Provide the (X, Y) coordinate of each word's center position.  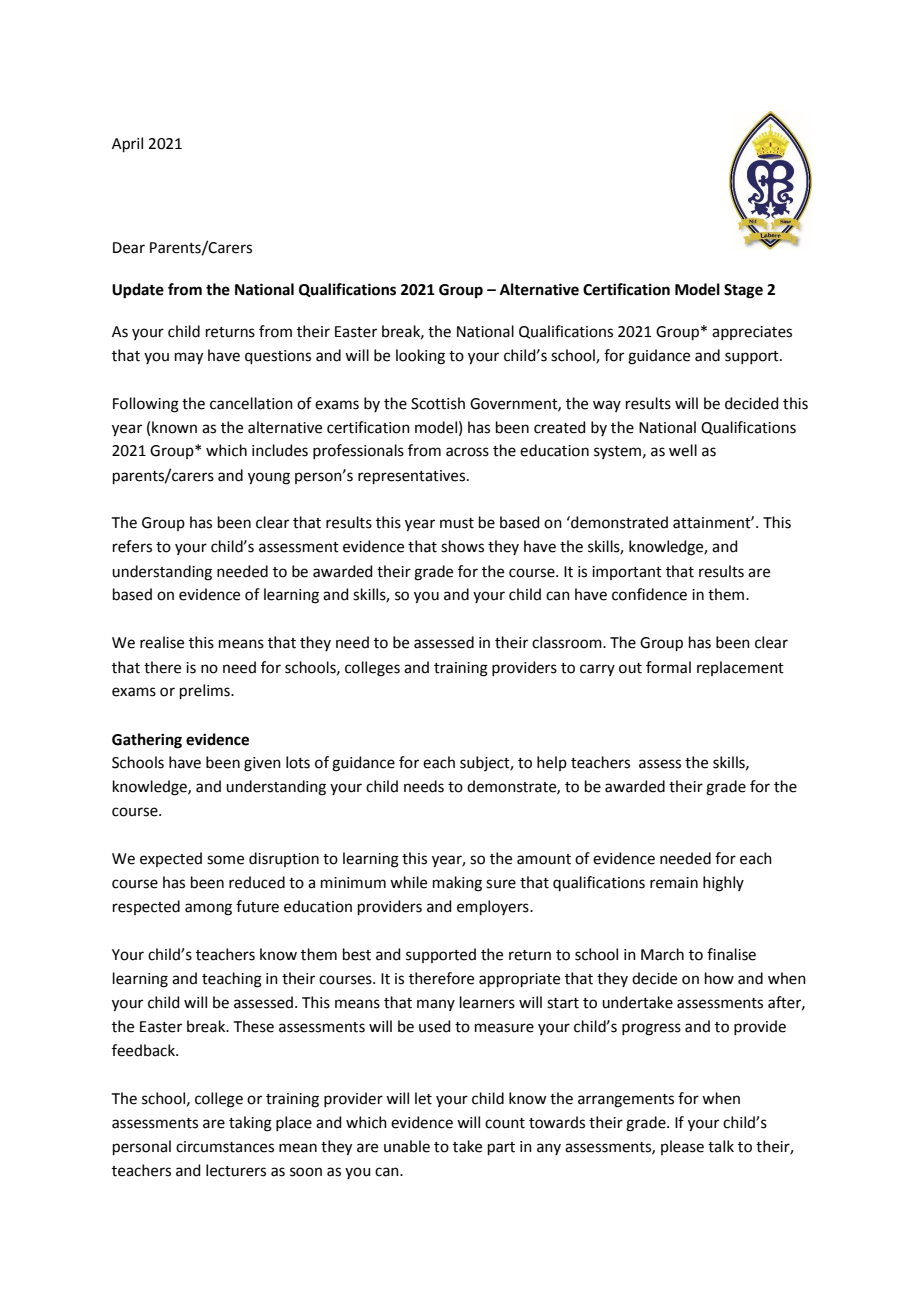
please (682, 1147)
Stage (743, 291)
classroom (568, 642)
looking (420, 357)
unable (407, 1146)
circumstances (225, 1147)
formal (668, 667)
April (127, 144)
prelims (206, 691)
